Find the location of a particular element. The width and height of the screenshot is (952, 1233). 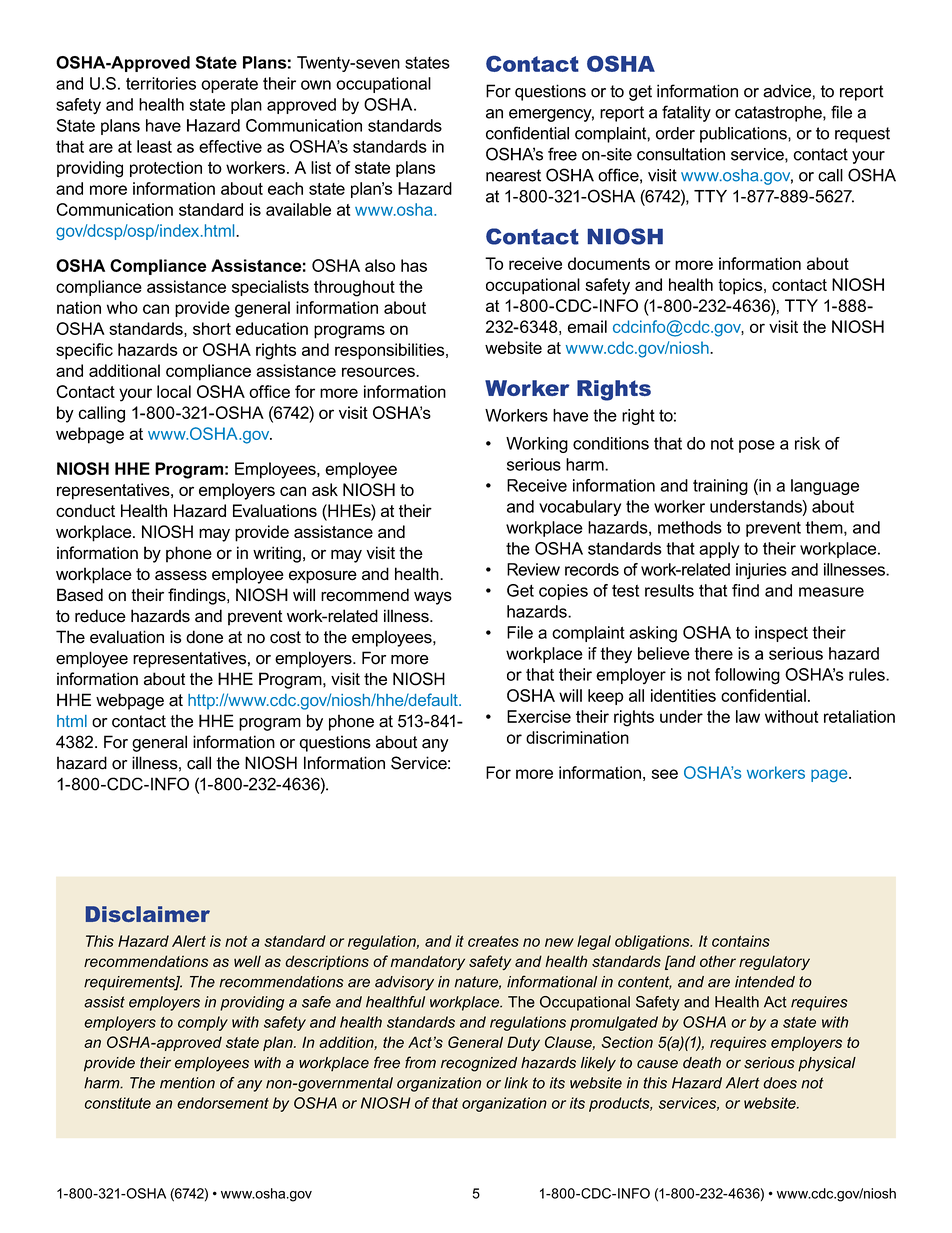

nearest is located at coordinates (513, 175).
